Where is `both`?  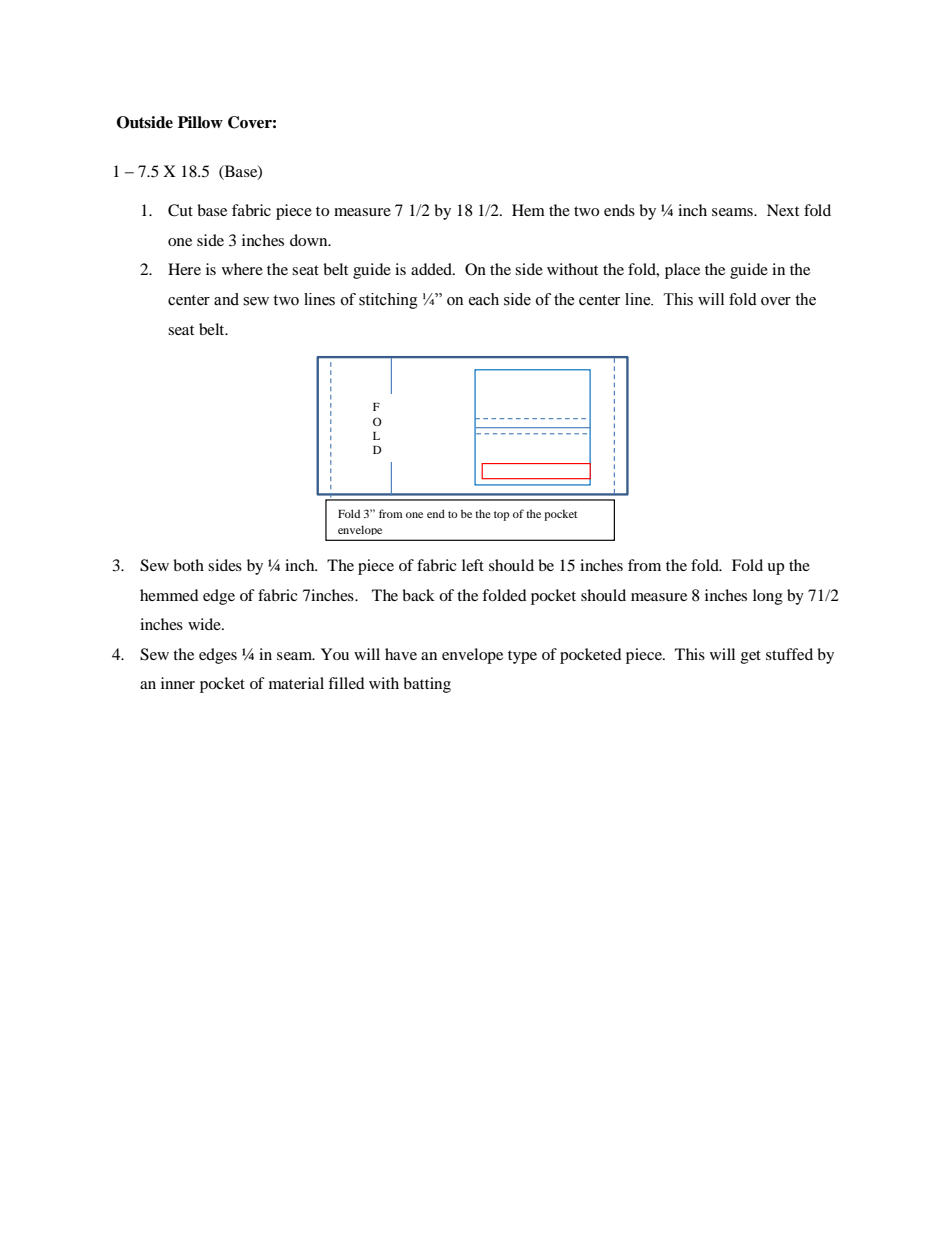
both is located at coordinates (188, 565).
